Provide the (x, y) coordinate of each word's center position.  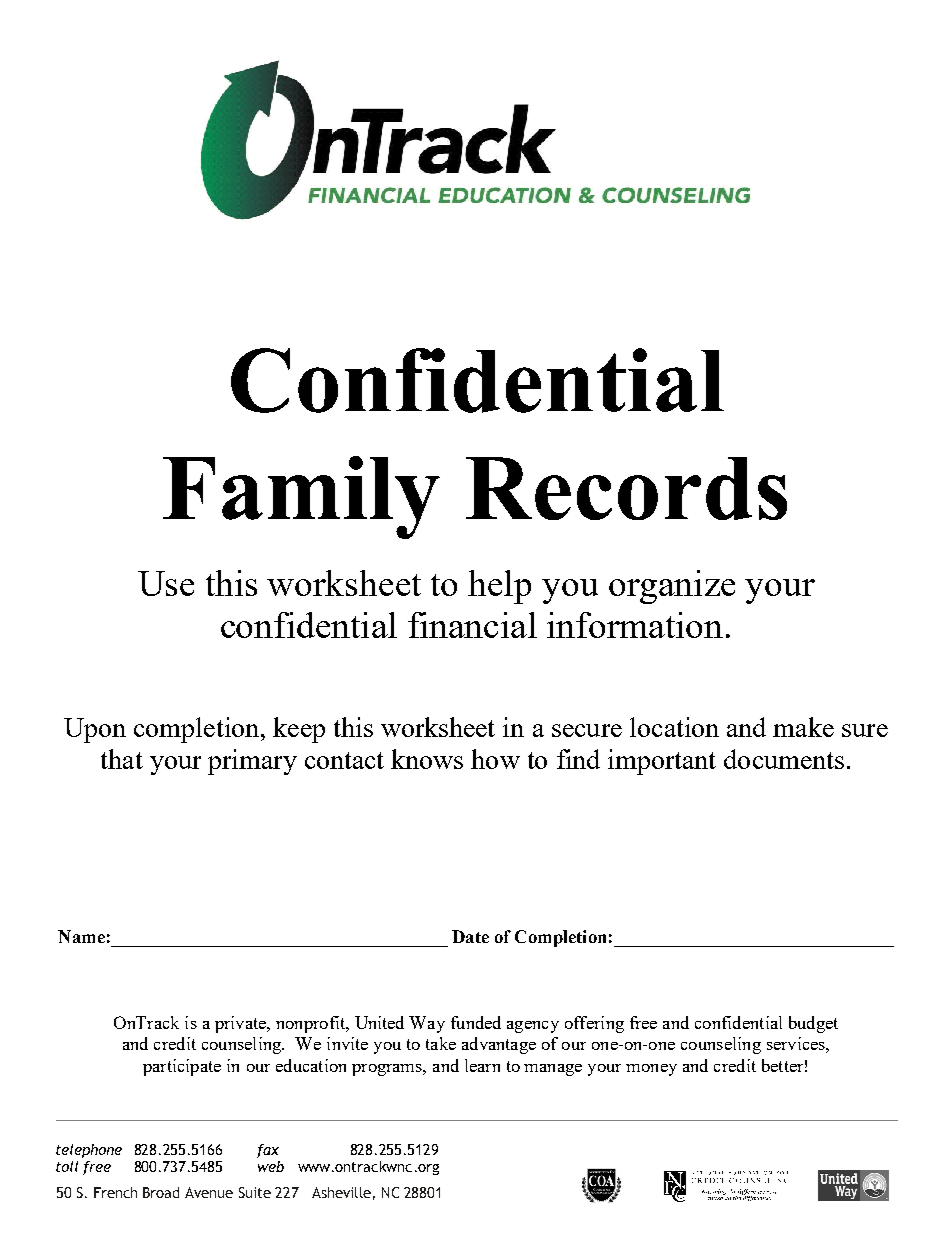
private (241, 1024)
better (782, 1065)
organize (672, 587)
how (495, 759)
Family (301, 497)
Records (626, 488)
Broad (161, 1192)
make (803, 727)
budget (813, 1024)
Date (470, 936)
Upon (95, 730)
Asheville (341, 1192)
